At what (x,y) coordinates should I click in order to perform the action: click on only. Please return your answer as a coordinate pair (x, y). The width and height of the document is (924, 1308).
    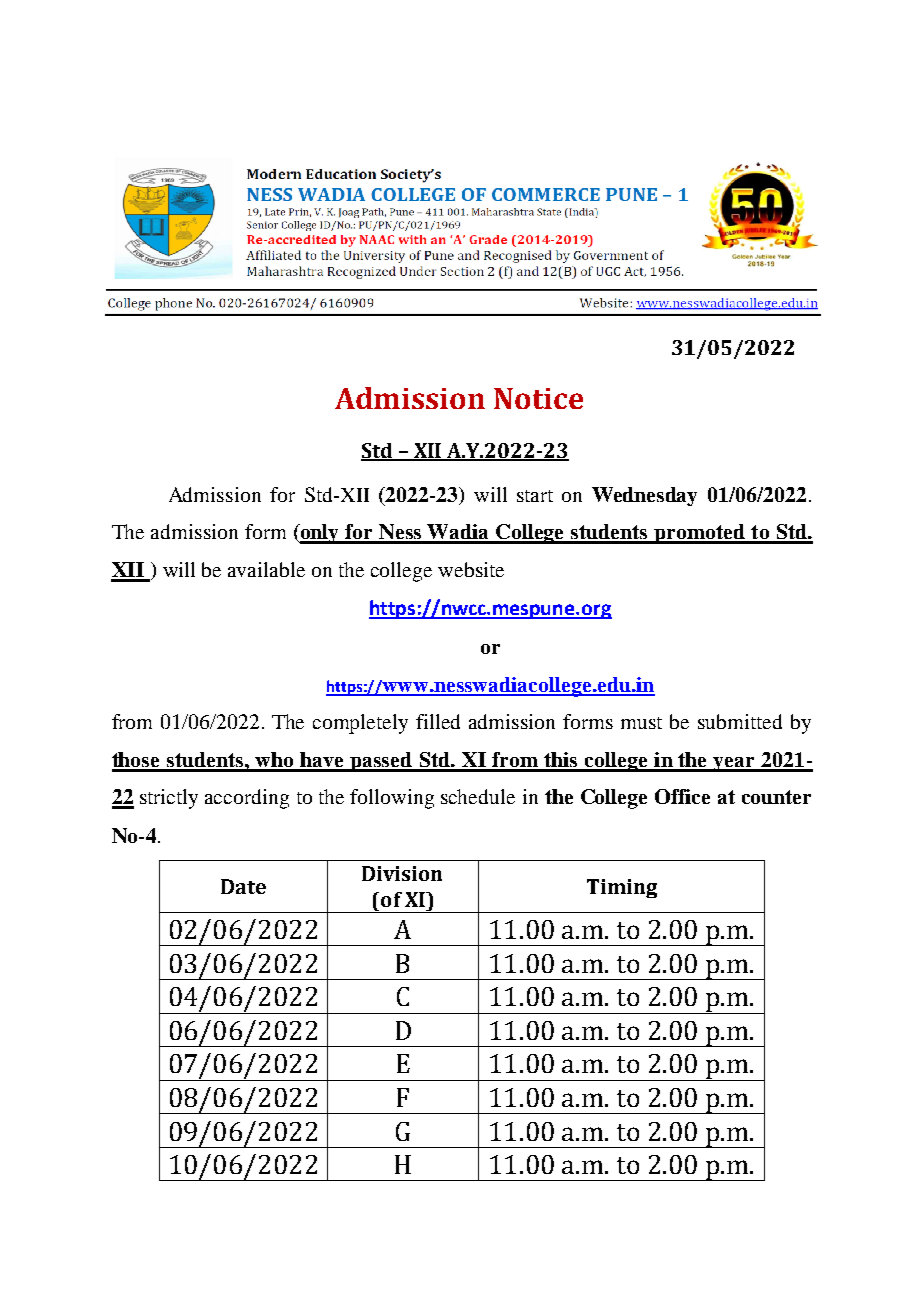
    Looking at the image, I should click on (320, 534).
